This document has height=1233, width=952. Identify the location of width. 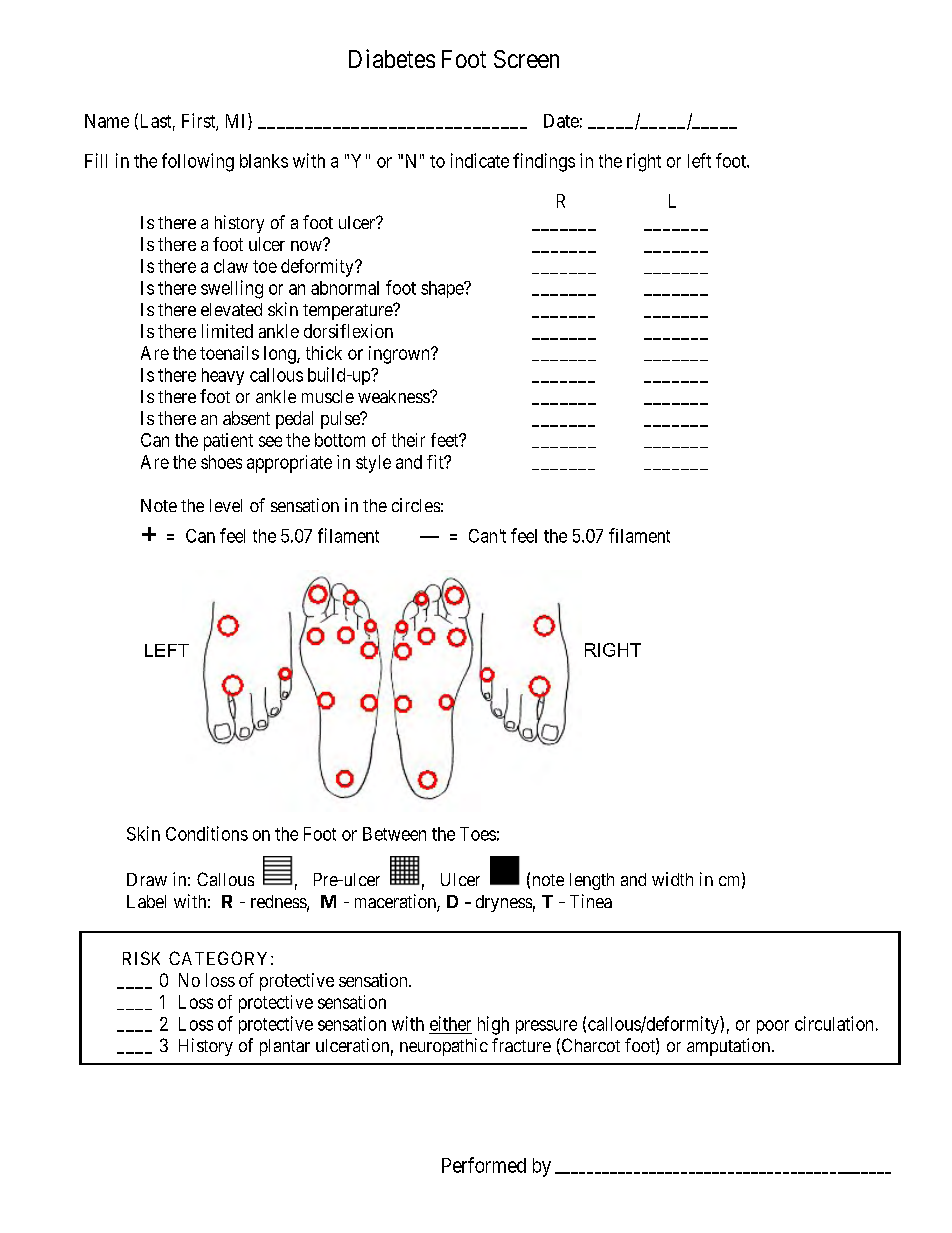
(672, 879).
